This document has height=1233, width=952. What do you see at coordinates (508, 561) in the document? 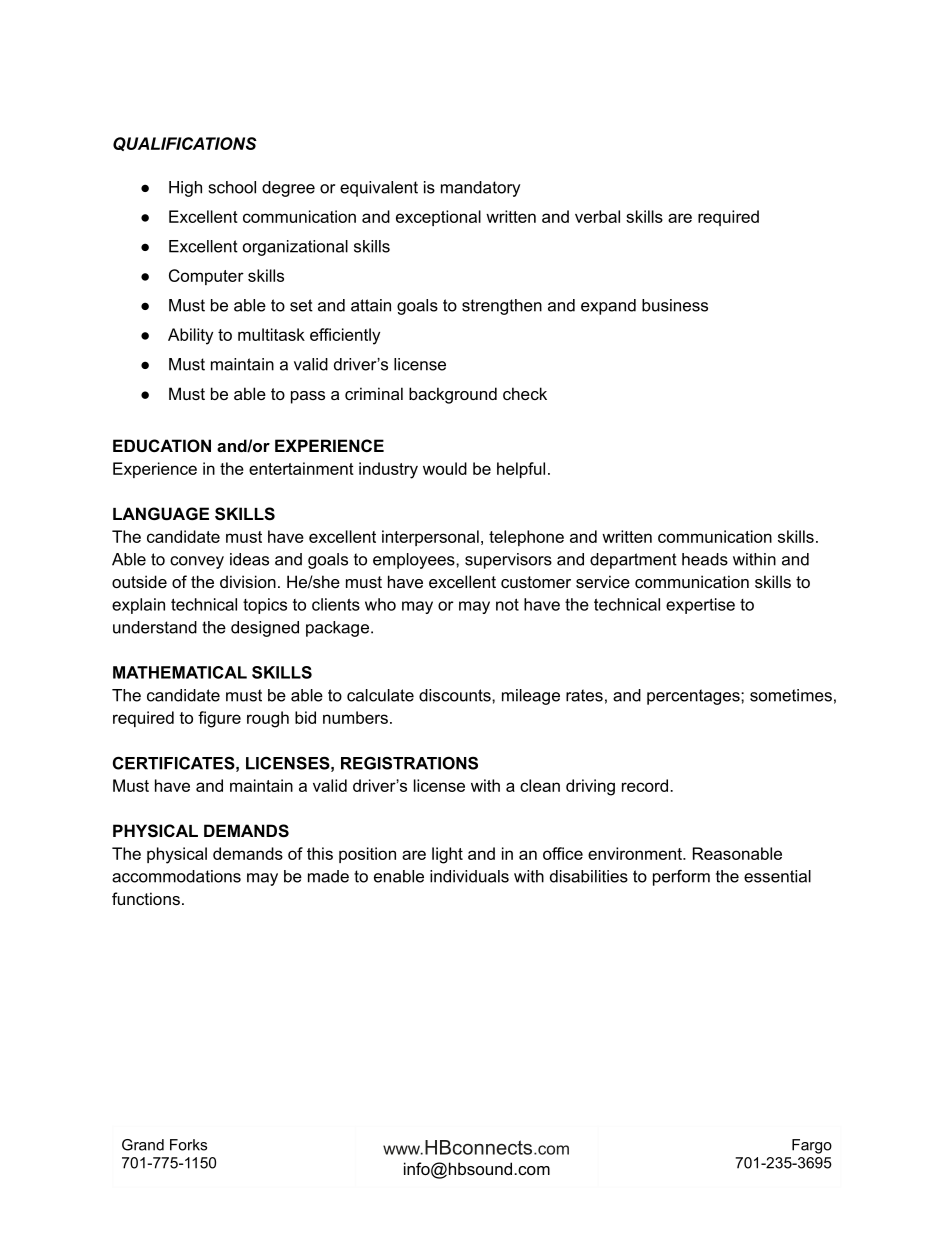
I see `supervisors` at bounding box center [508, 561].
